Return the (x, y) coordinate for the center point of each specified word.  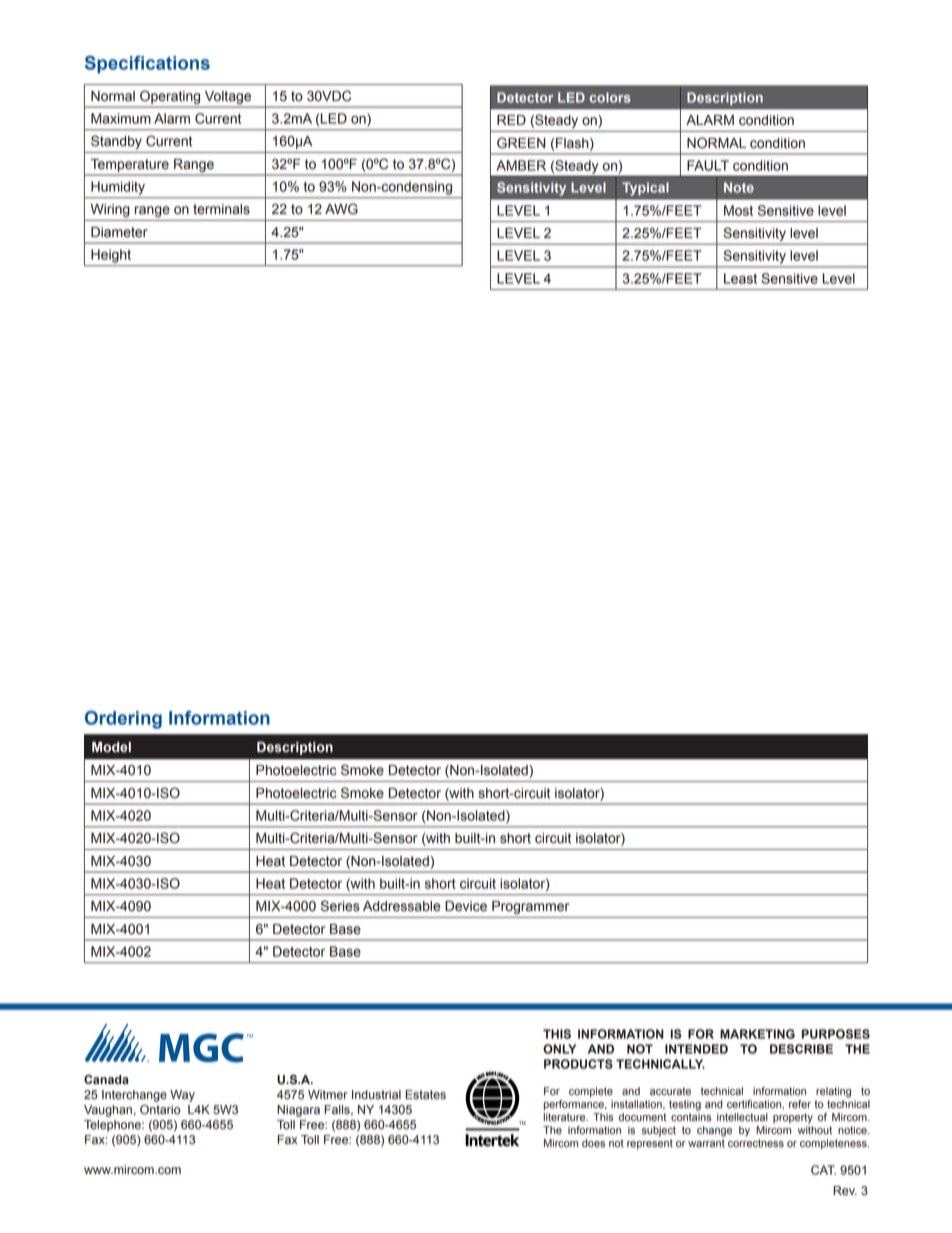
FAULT (708, 165)
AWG (341, 209)
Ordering (123, 720)
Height (111, 256)
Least (740, 278)
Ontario (160, 1109)
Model (111, 747)
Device (466, 906)
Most (738, 210)
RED (511, 120)
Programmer (530, 907)
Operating (170, 97)
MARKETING (757, 1034)
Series (340, 906)
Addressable (402, 906)
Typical (645, 189)
